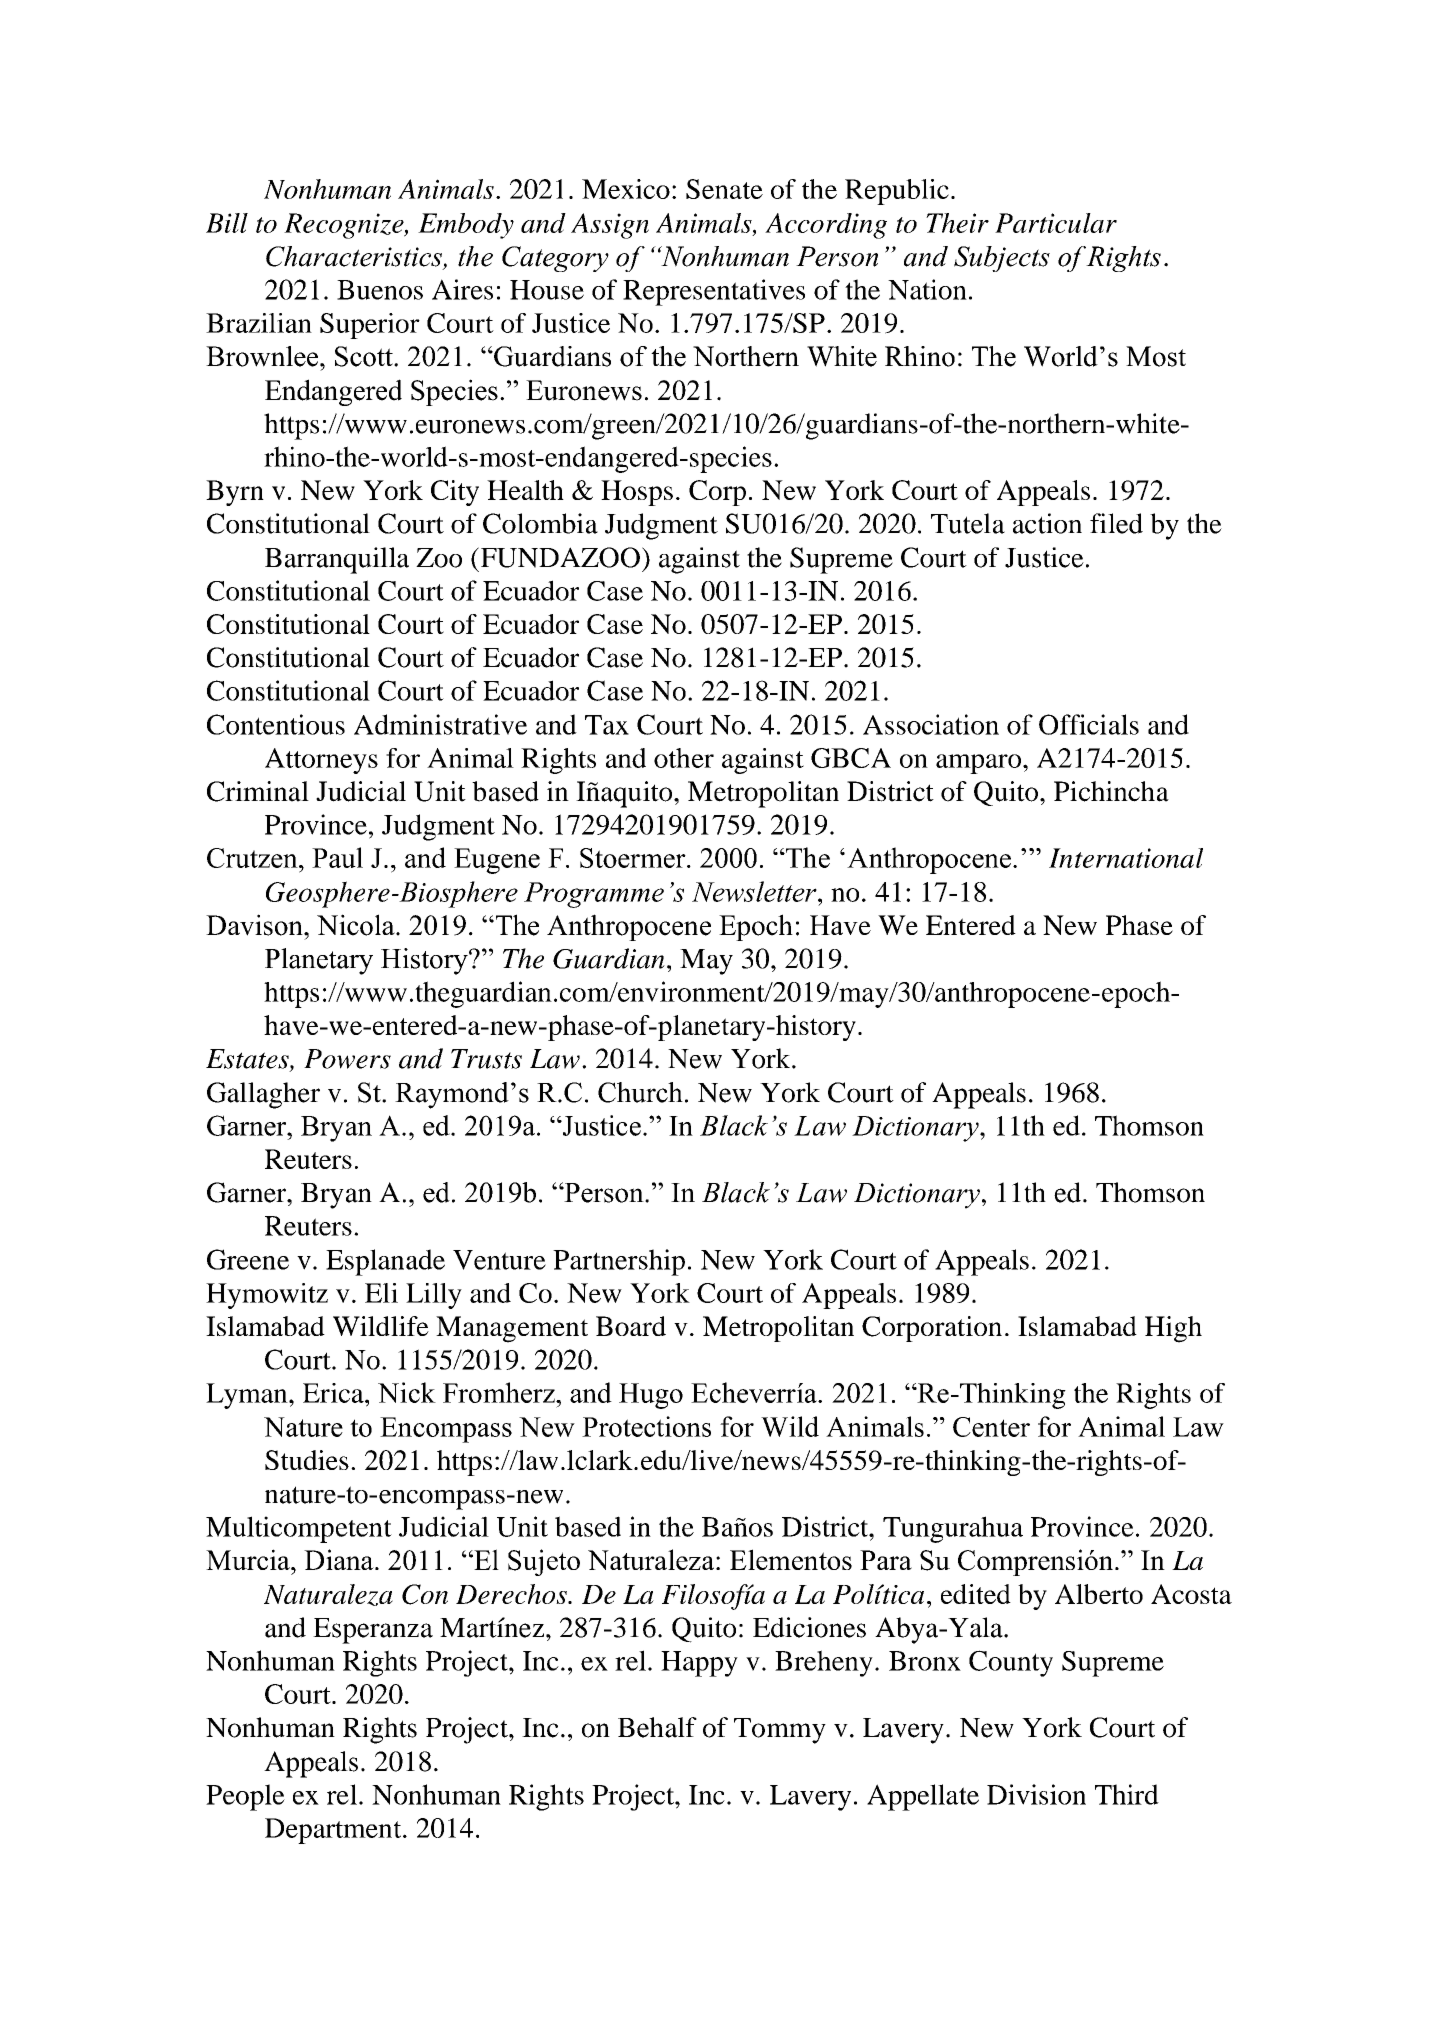 This page has height=2040, width=1442. Describe the element at coordinates (355, 257) in the page. I see `Characteristics` at that location.
